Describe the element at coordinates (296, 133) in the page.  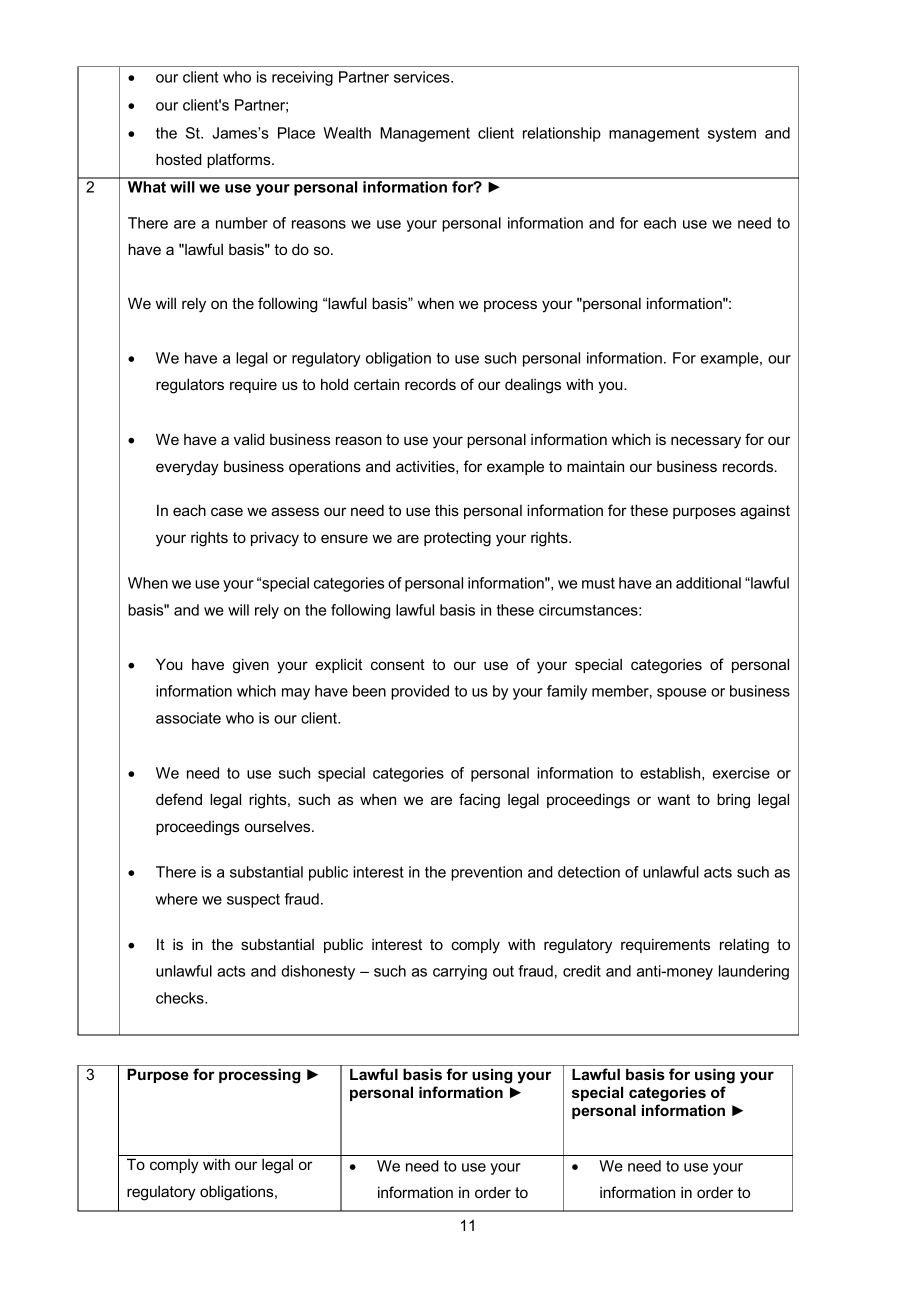
I see `Place` at that location.
